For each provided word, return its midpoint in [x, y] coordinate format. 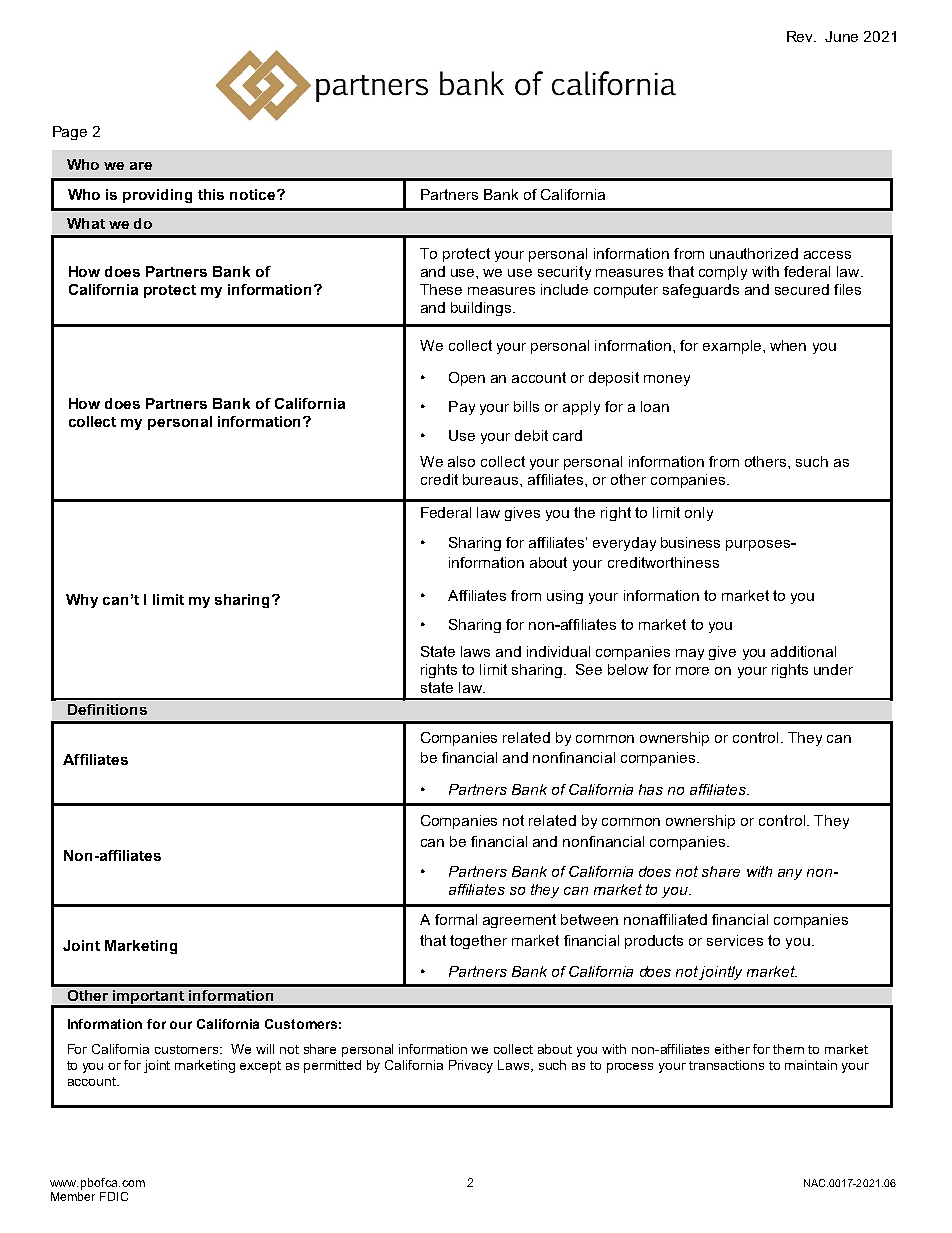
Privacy [471, 1066]
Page [70, 133]
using [565, 597]
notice [254, 194]
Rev [801, 36]
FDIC [114, 1196]
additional [803, 651]
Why [82, 601]
